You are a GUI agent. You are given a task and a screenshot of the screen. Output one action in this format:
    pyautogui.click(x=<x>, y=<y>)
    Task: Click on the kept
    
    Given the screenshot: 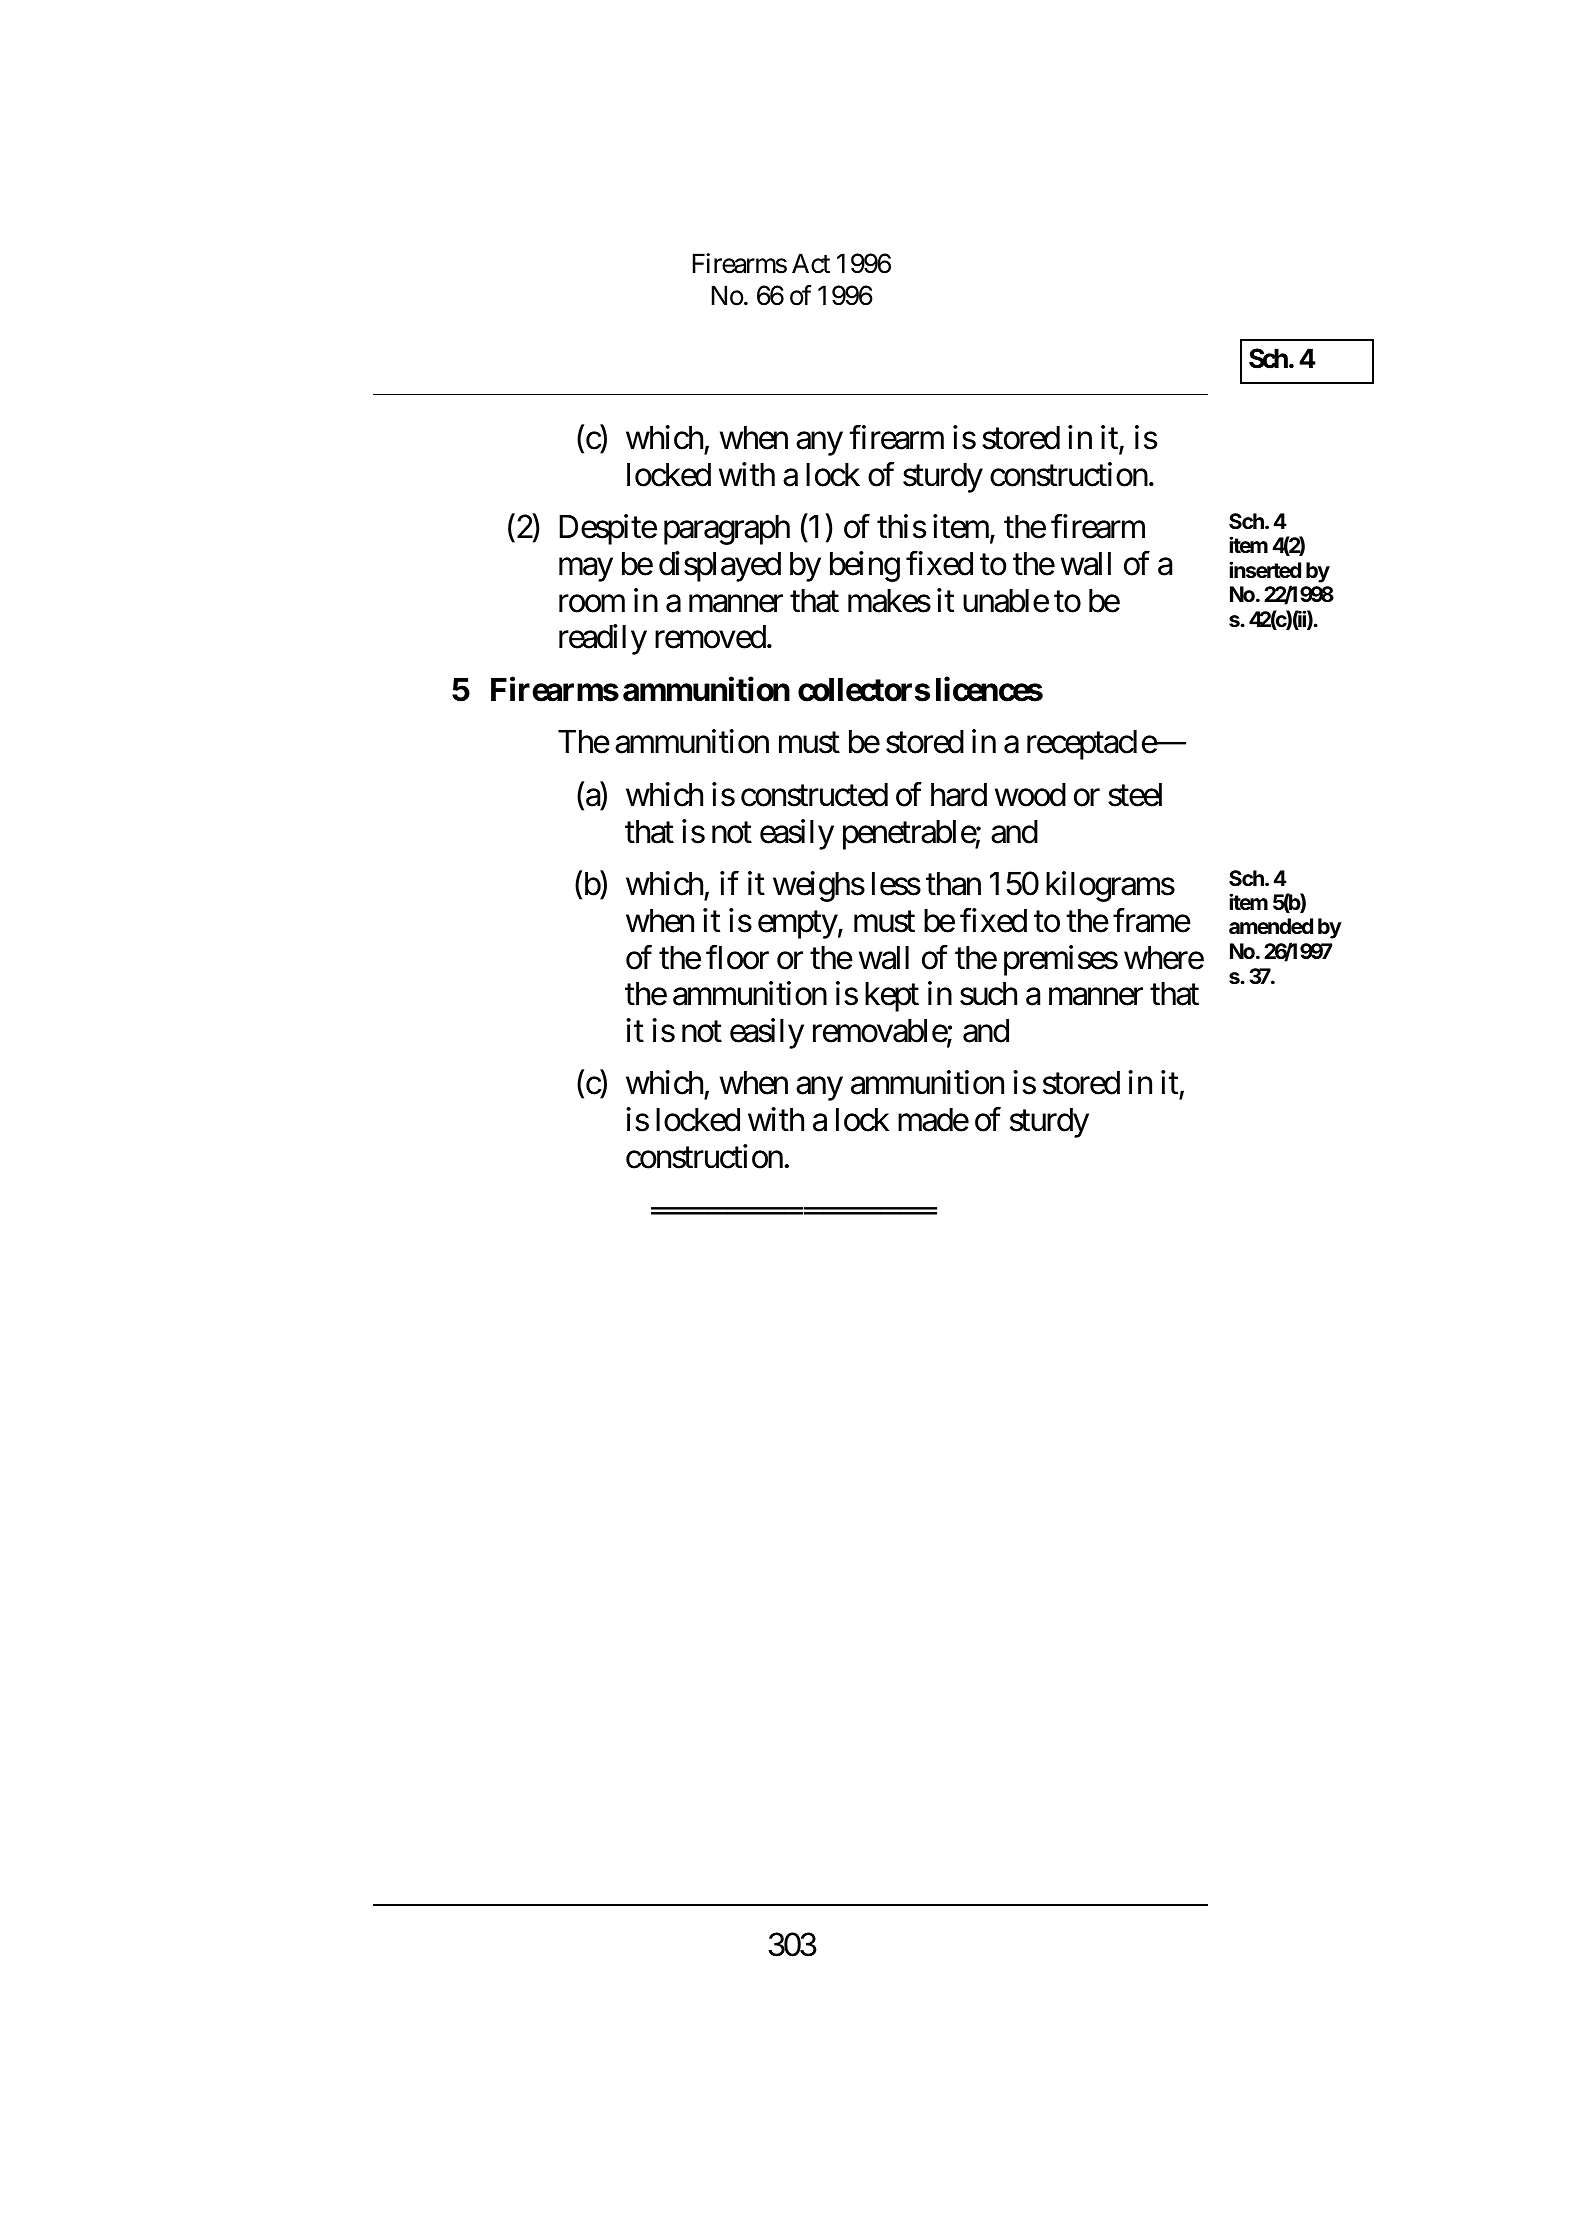 What is the action you would take?
    pyautogui.click(x=892, y=997)
